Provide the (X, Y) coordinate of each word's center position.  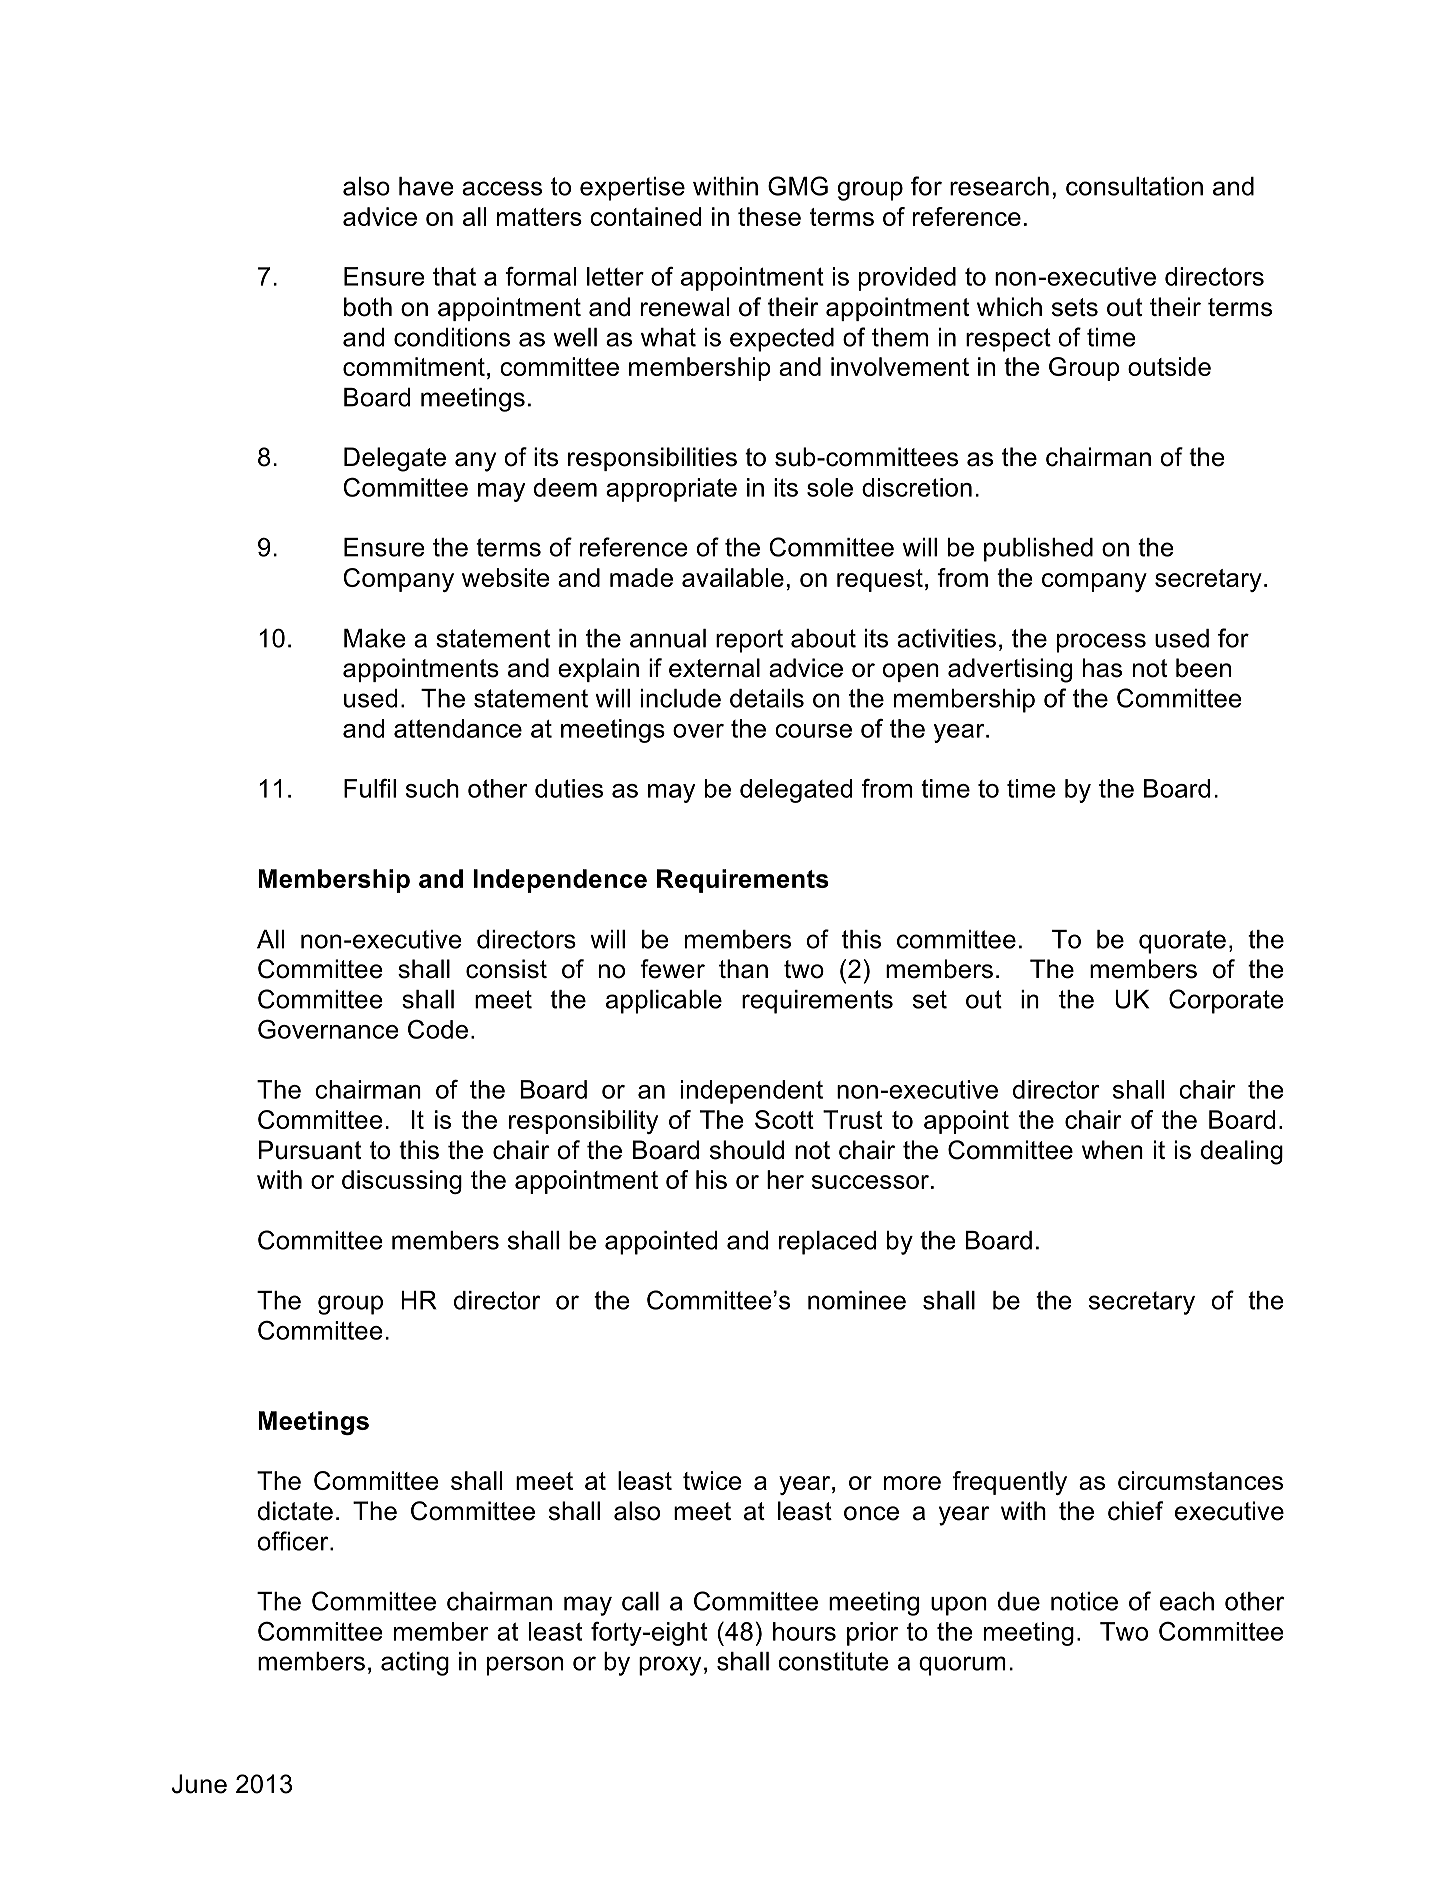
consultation (1134, 186)
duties (569, 788)
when (1112, 1150)
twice (712, 1480)
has (1102, 668)
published (1038, 550)
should (747, 1150)
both (368, 307)
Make (375, 638)
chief (1135, 1511)
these (769, 216)
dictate (295, 1511)
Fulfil (370, 788)
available (733, 577)
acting (415, 1664)
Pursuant (310, 1150)
